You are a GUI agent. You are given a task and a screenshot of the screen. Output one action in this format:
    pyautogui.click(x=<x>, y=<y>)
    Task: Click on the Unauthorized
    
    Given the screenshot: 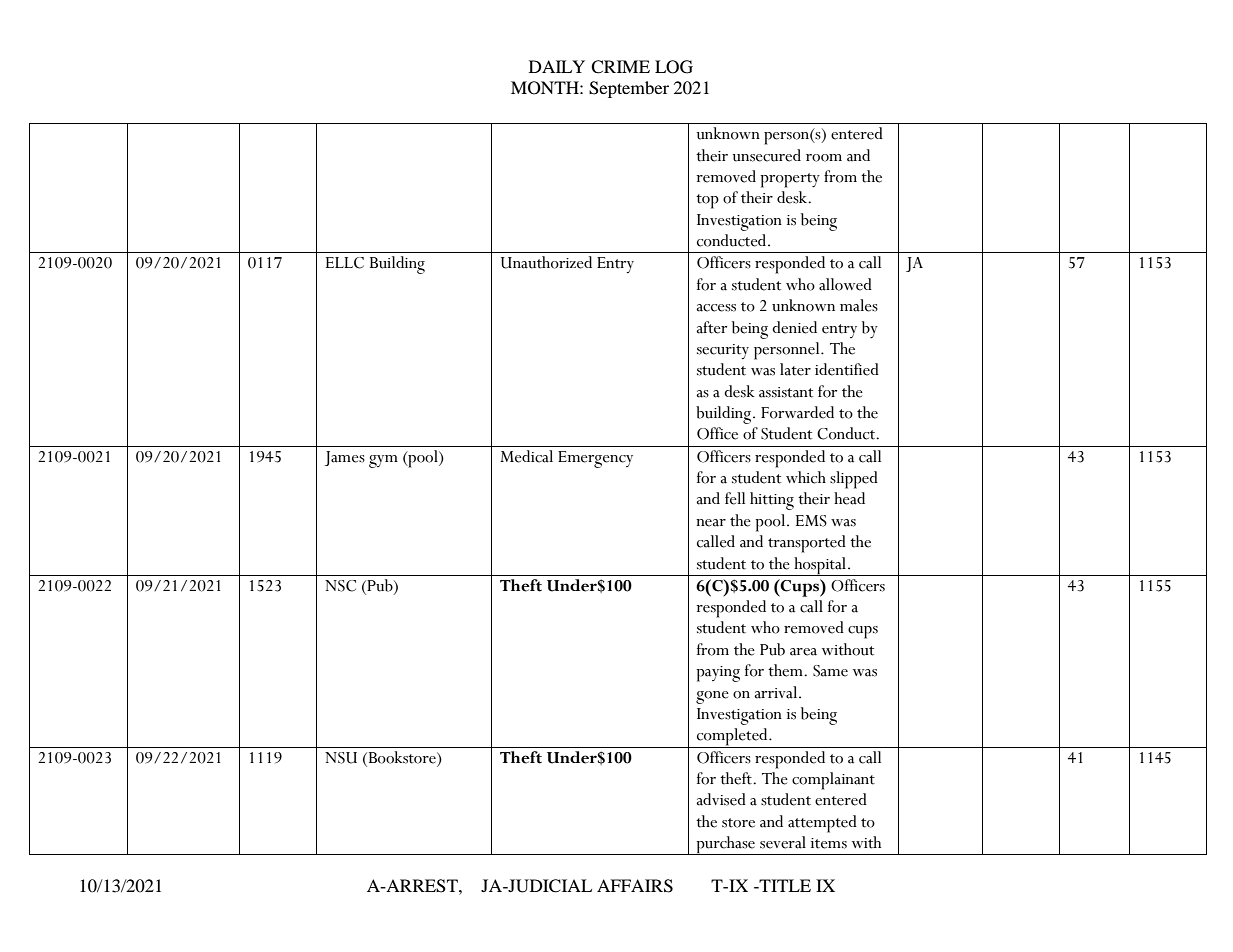 What is the action you would take?
    pyautogui.click(x=546, y=262)
